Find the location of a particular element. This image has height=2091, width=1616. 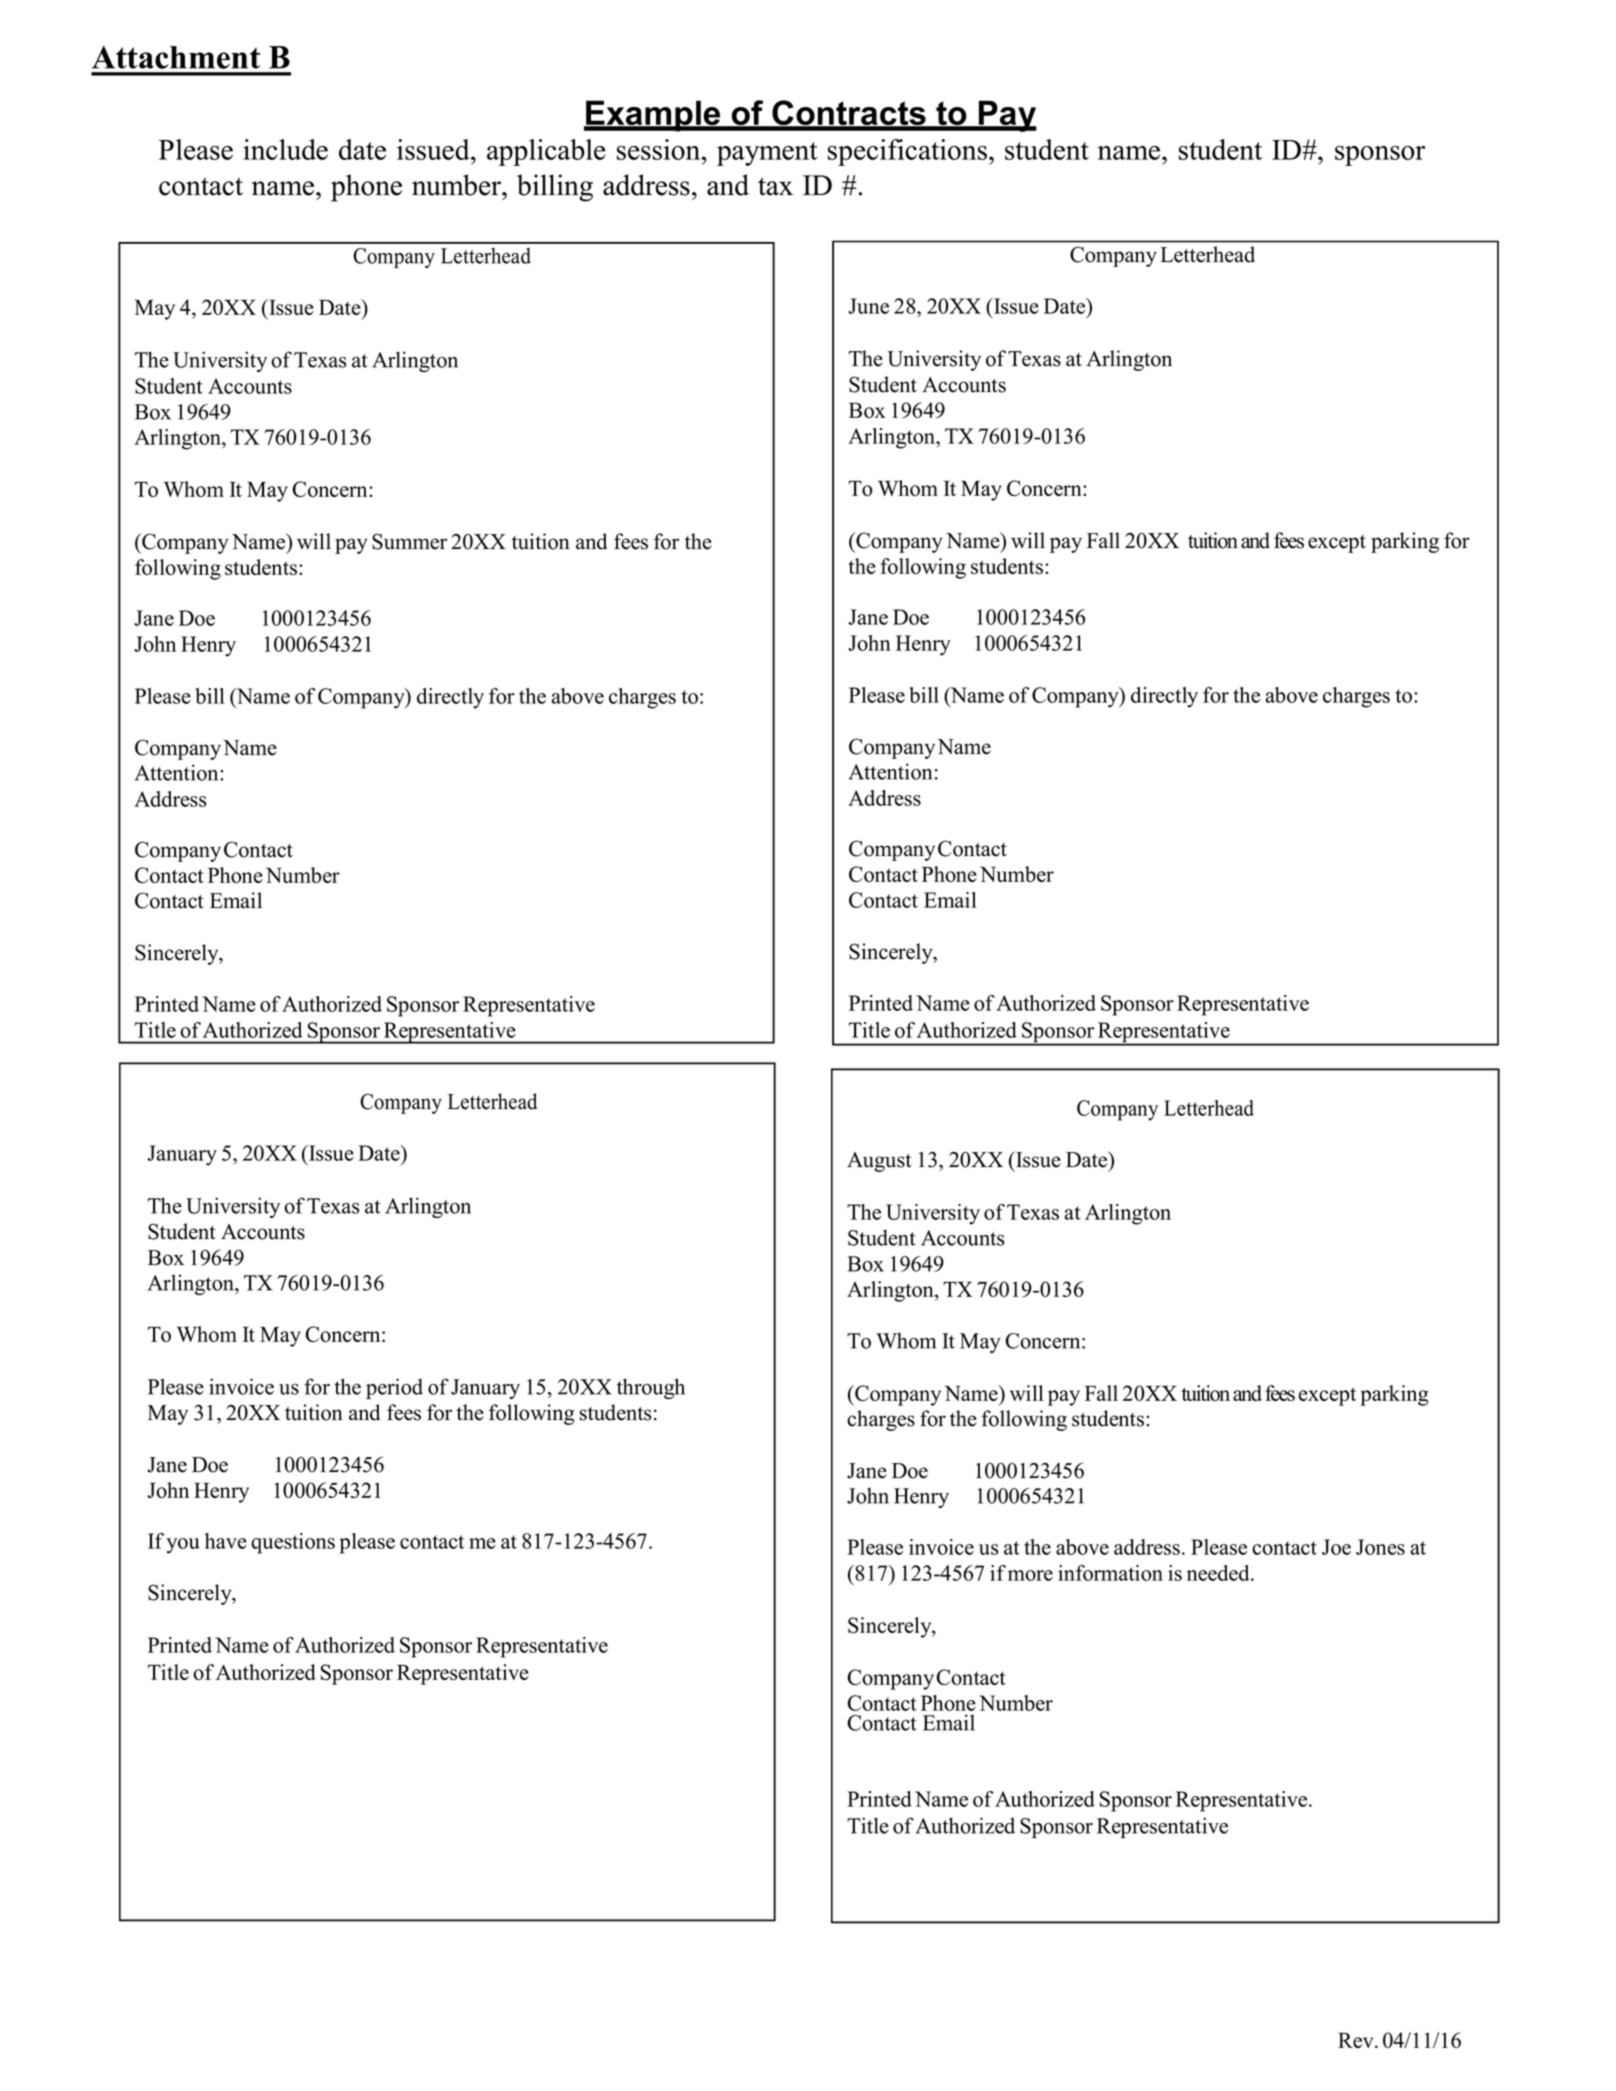

specifications is located at coordinates (907, 152).
